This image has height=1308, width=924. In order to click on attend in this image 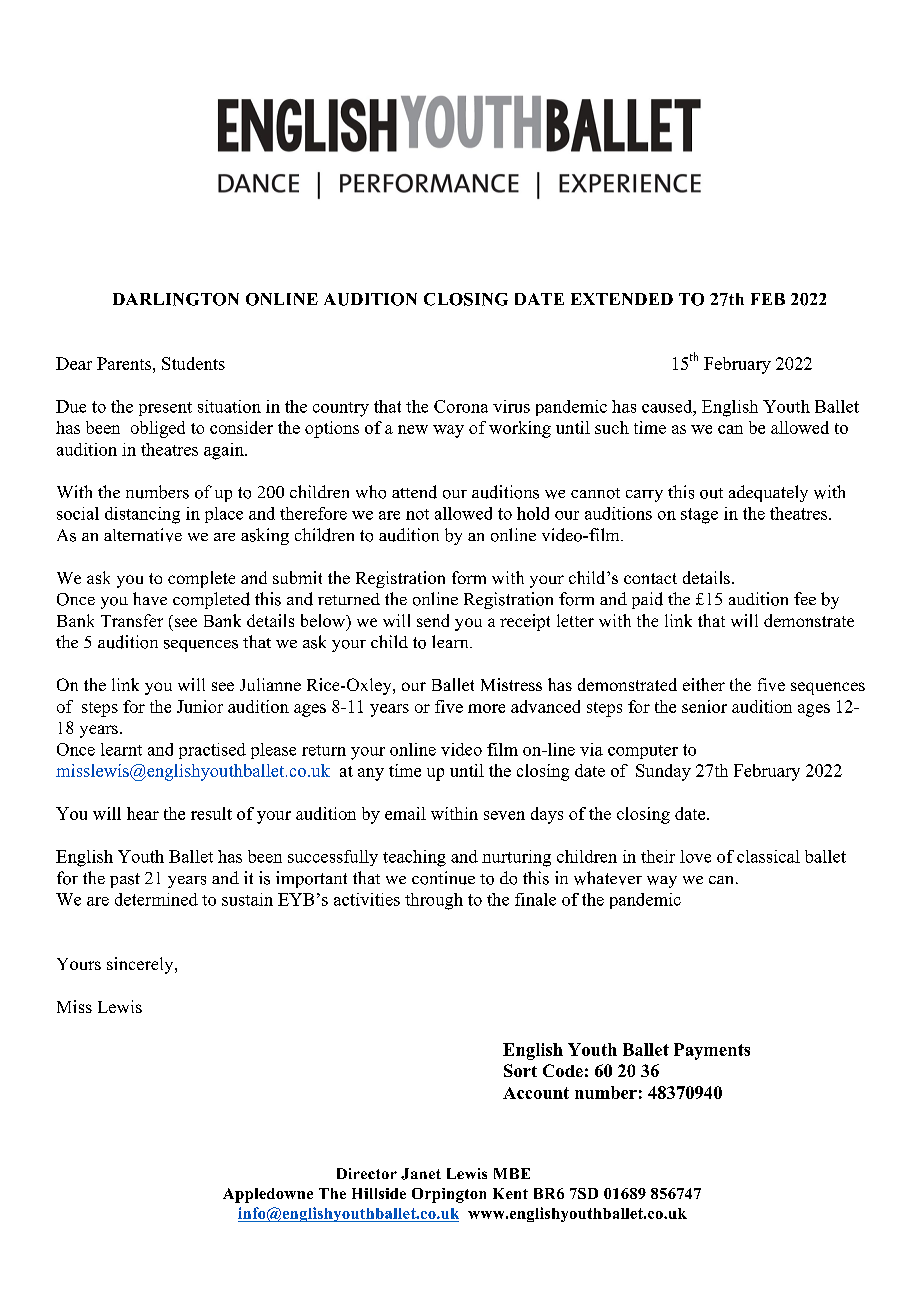, I will do `click(414, 492)`.
